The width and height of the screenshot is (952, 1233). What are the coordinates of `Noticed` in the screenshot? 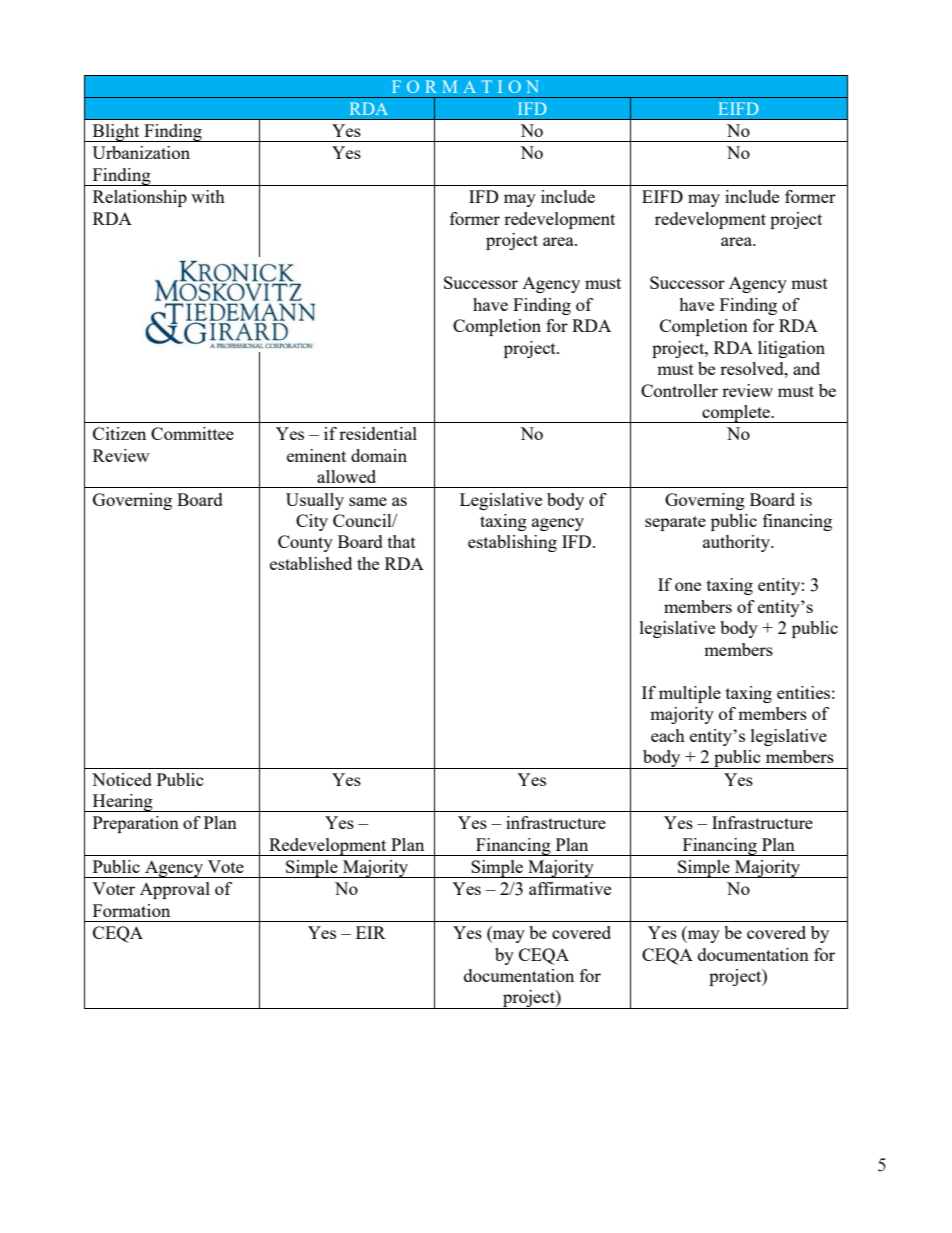 It's located at (122, 779).
